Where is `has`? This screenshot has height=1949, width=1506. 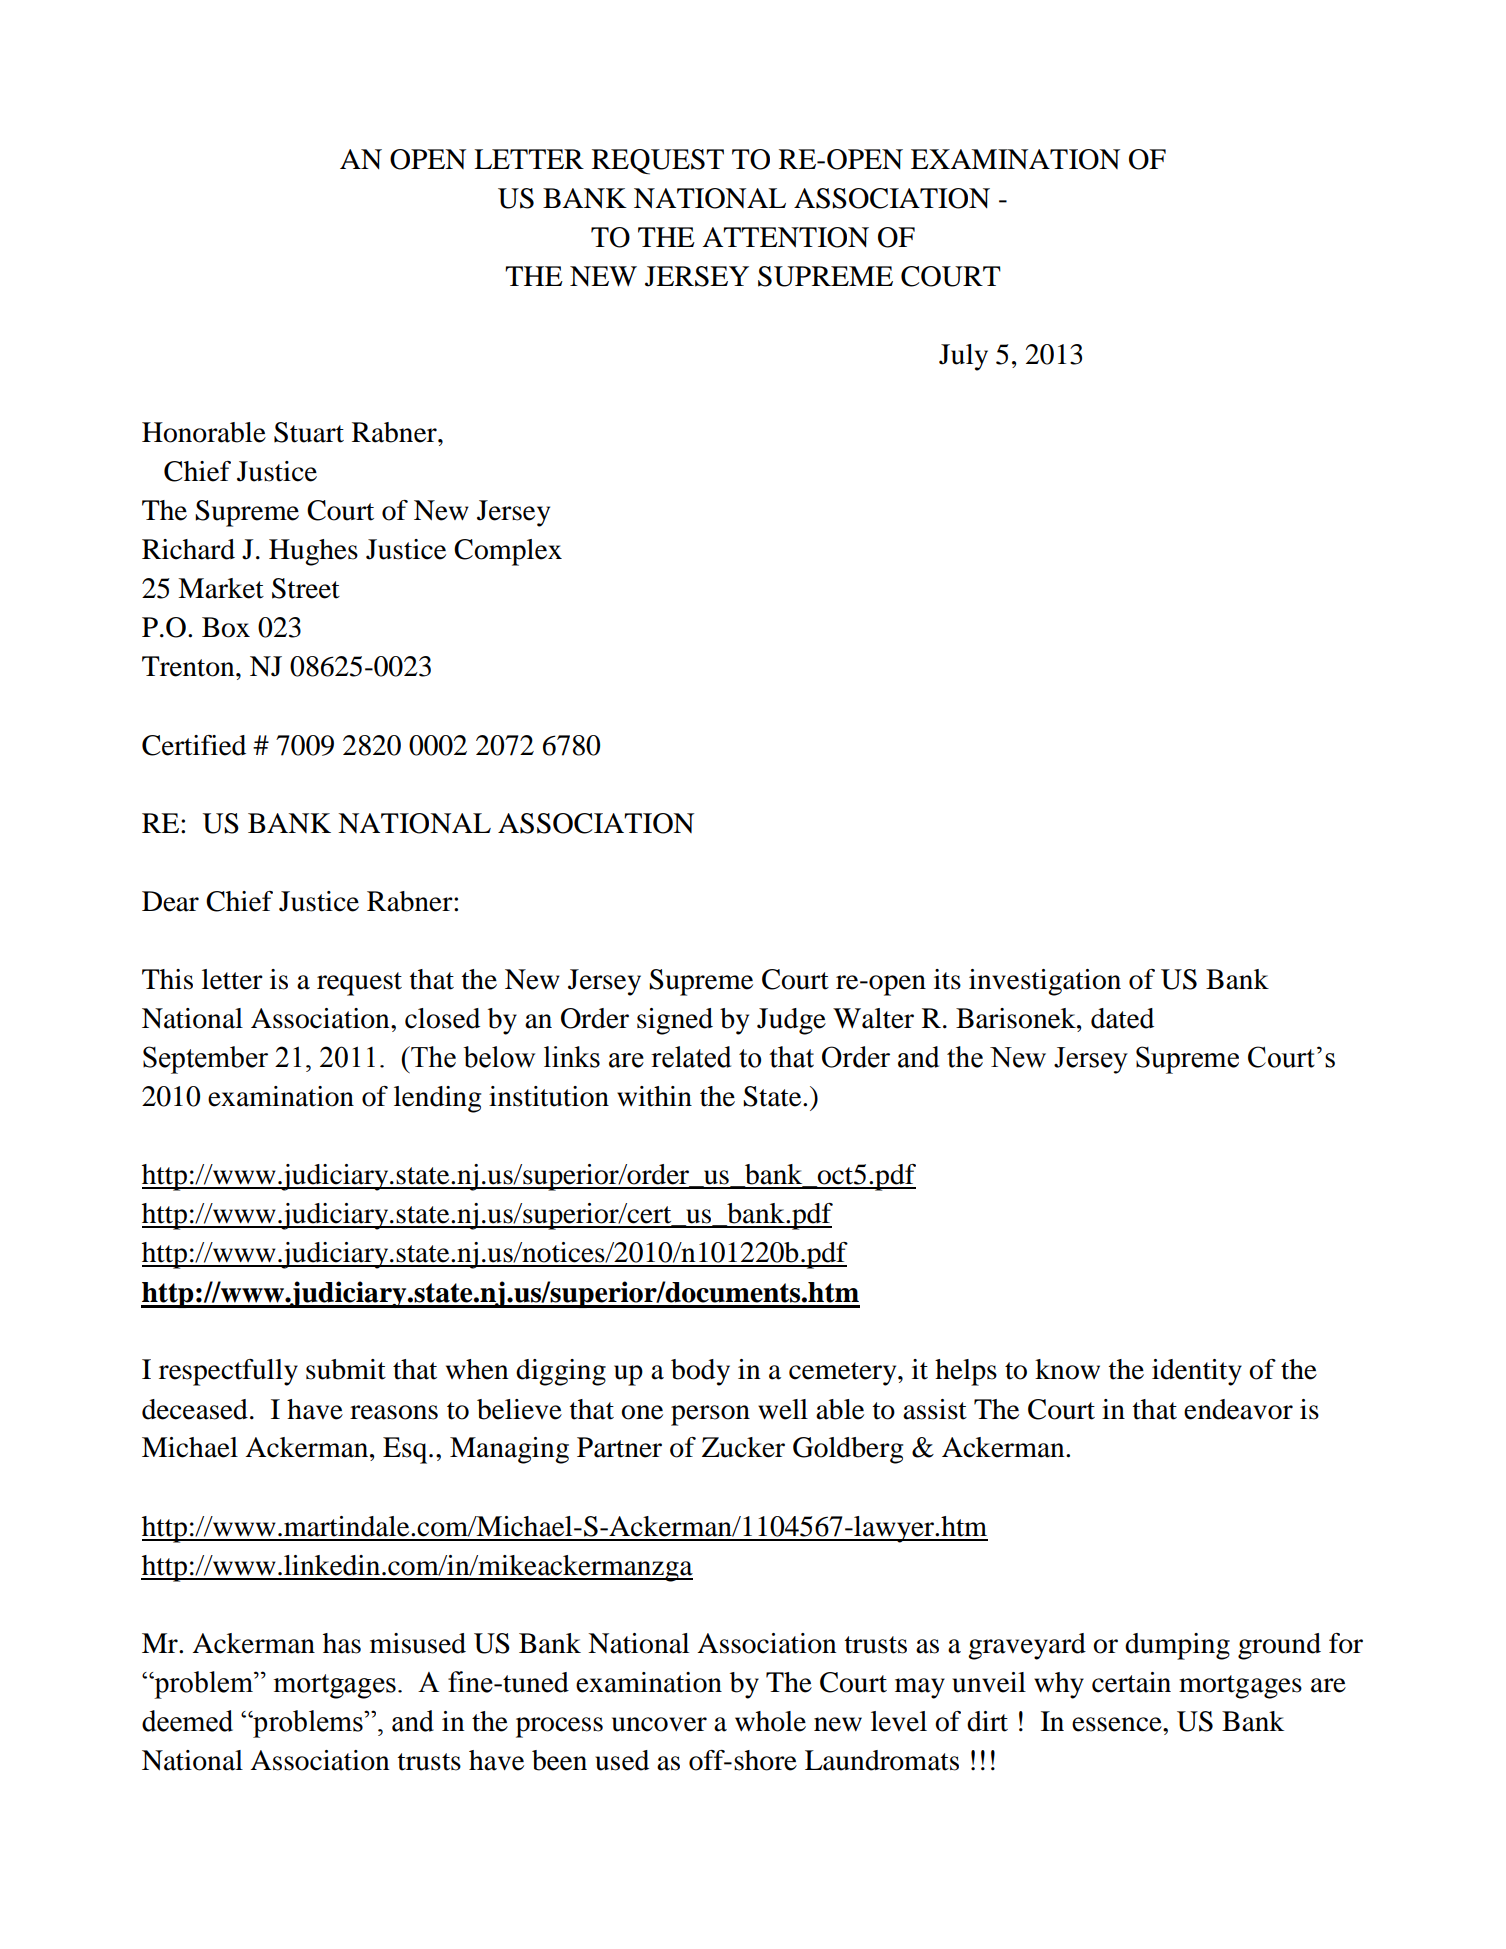
has is located at coordinates (342, 1643).
